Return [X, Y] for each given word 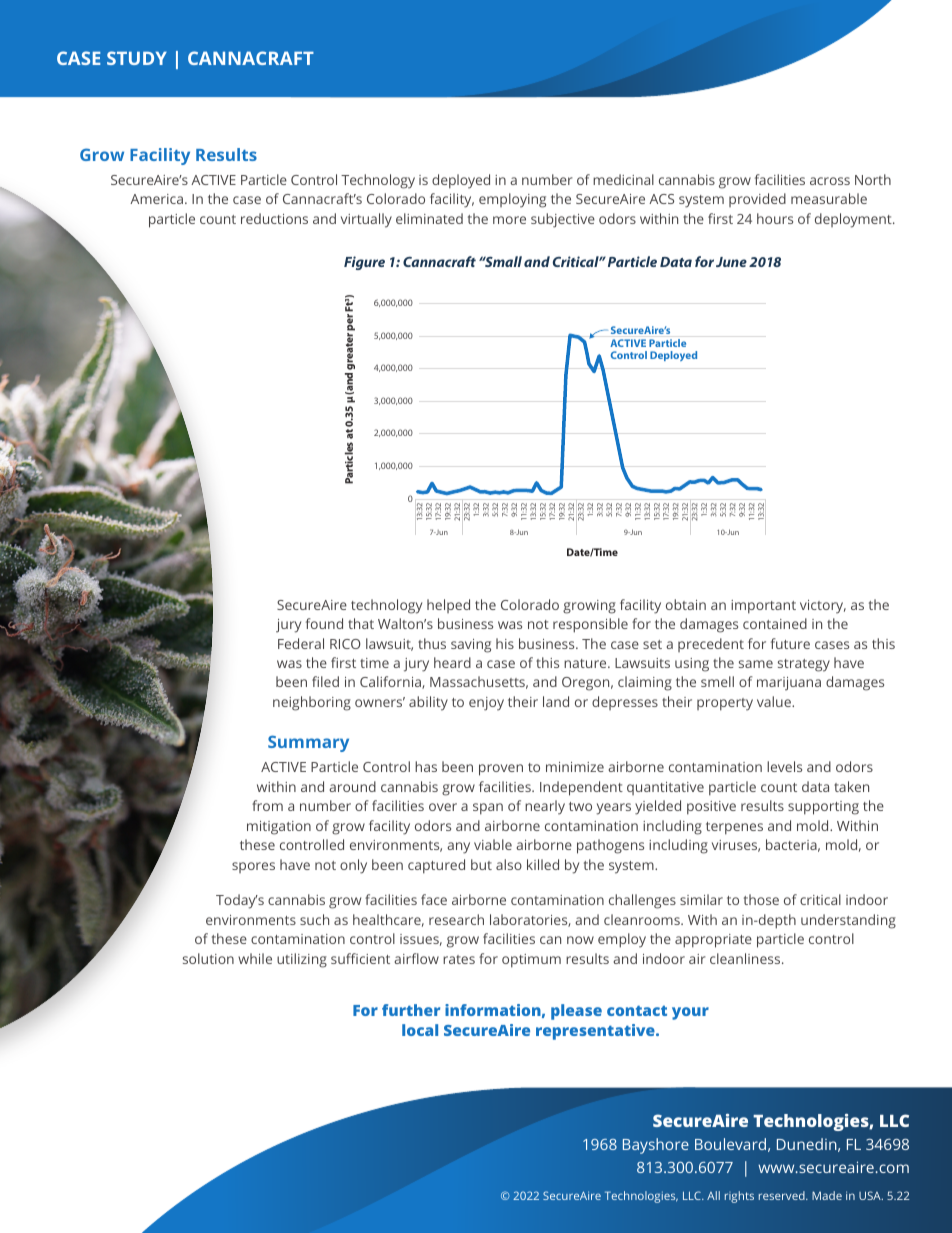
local [420, 1030]
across [830, 181]
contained [775, 623]
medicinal [623, 179]
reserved [783, 1195]
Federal [301, 643]
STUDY [137, 58]
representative [596, 1032]
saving [471, 646]
